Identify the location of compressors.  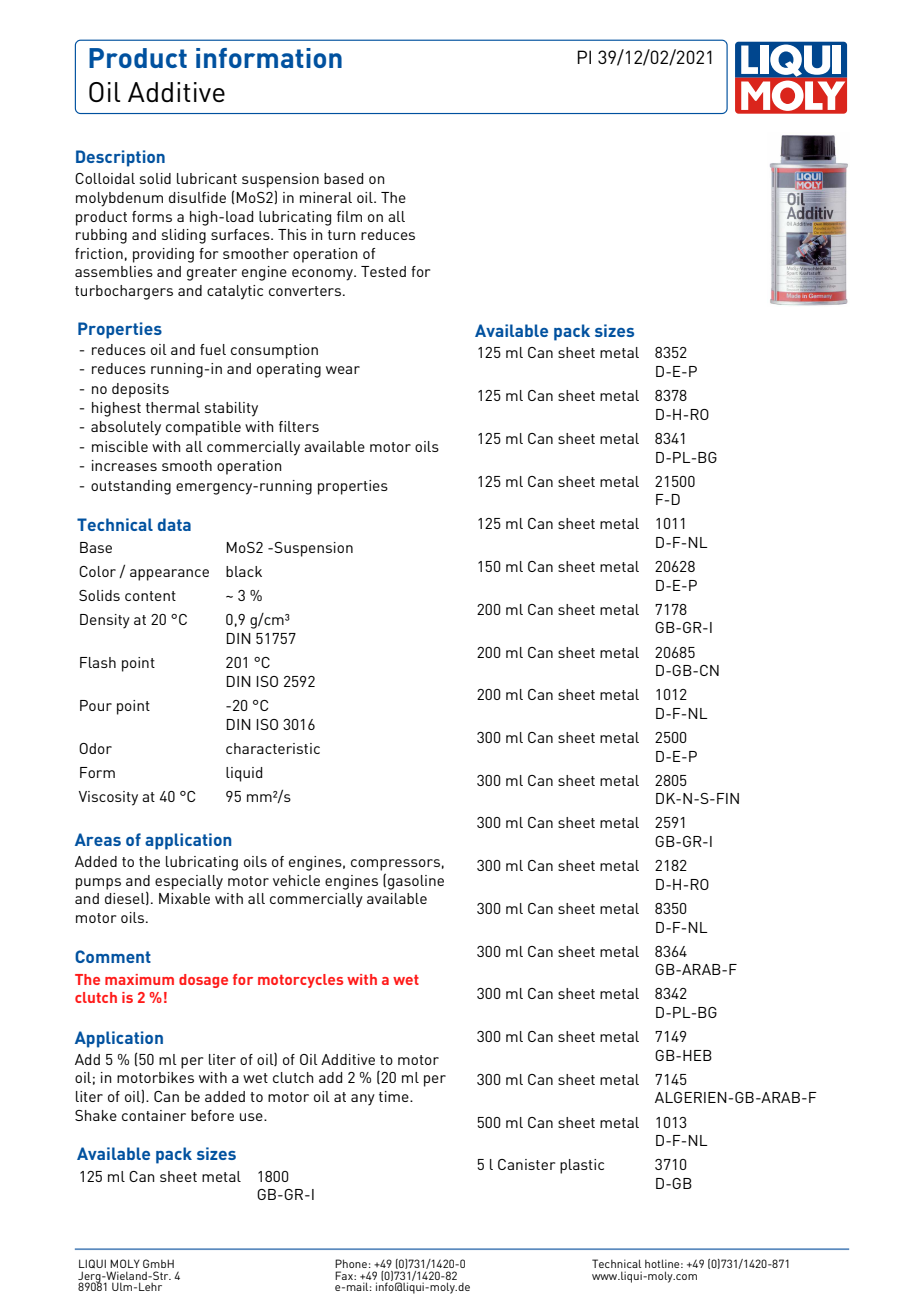
(395, 865).
